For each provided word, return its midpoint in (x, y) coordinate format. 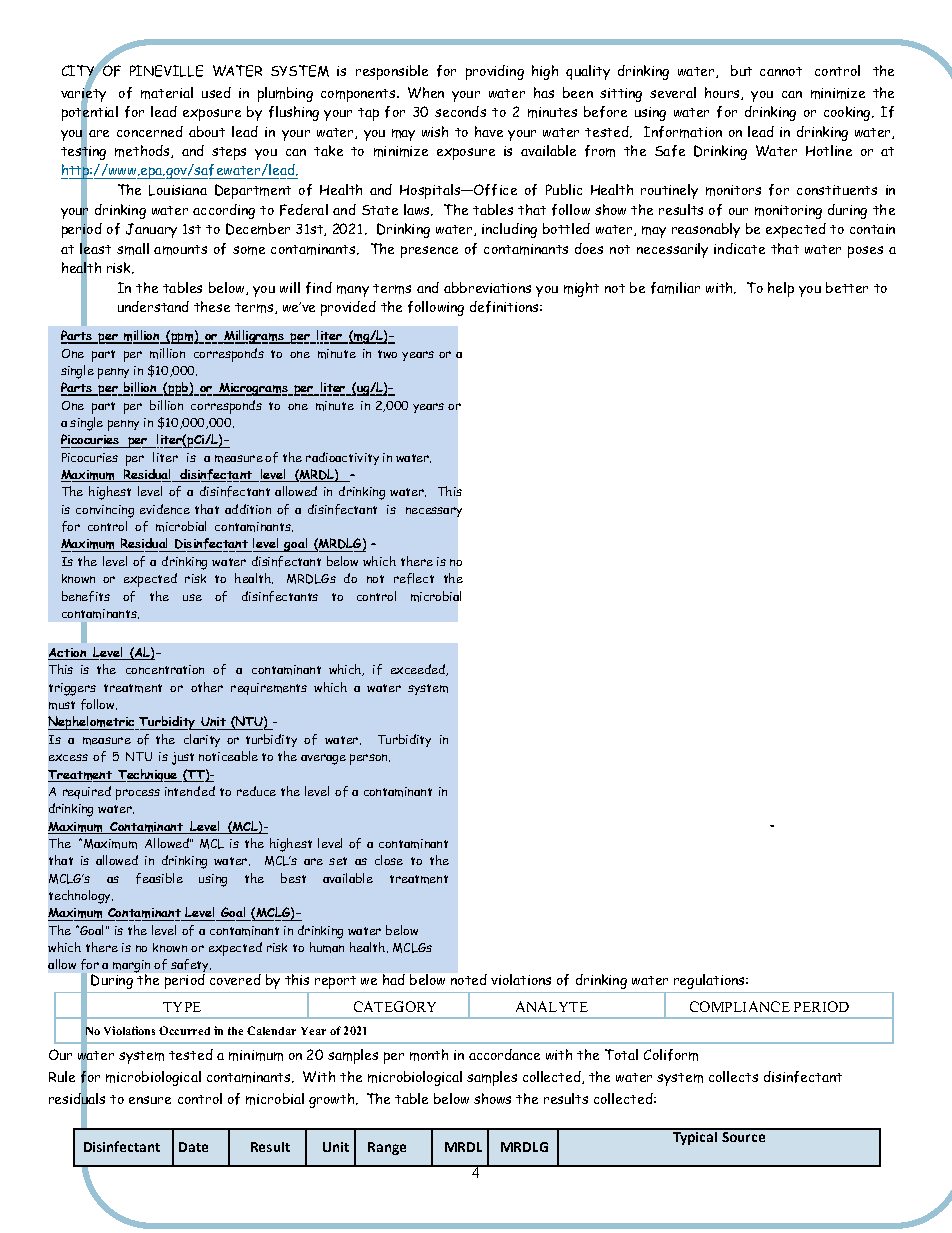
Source (744, 1135)
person (370, 759)
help (781, 289)
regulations (710, 981)
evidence (165, 509)
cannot (781, 71)
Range (387, 1148)
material (167, 93)
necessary (434, 512)
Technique (147, 775)
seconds (460, 111)
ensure (150, 1100)
